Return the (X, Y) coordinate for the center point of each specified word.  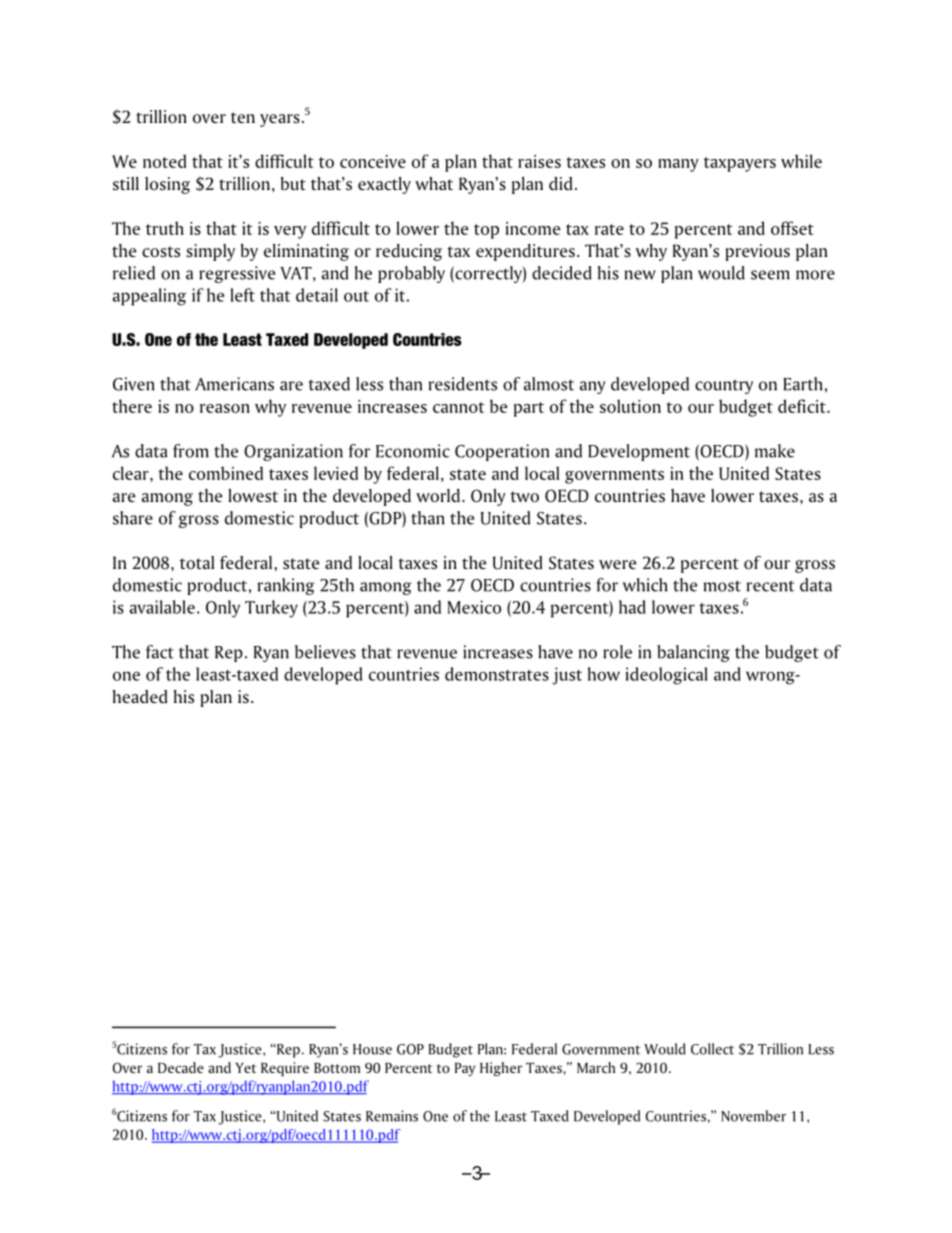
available (162, 607)
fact (160, 652)
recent (770, 586)
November (753, 1116)
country (724, 386)
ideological (667, 676)
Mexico (474, 607)
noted (164, 161)
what (434, 183)
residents (463, 384)
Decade (181, 1067)
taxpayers (740, 164)
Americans (234, 384)
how (604, 674)
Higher (501, 1069)
